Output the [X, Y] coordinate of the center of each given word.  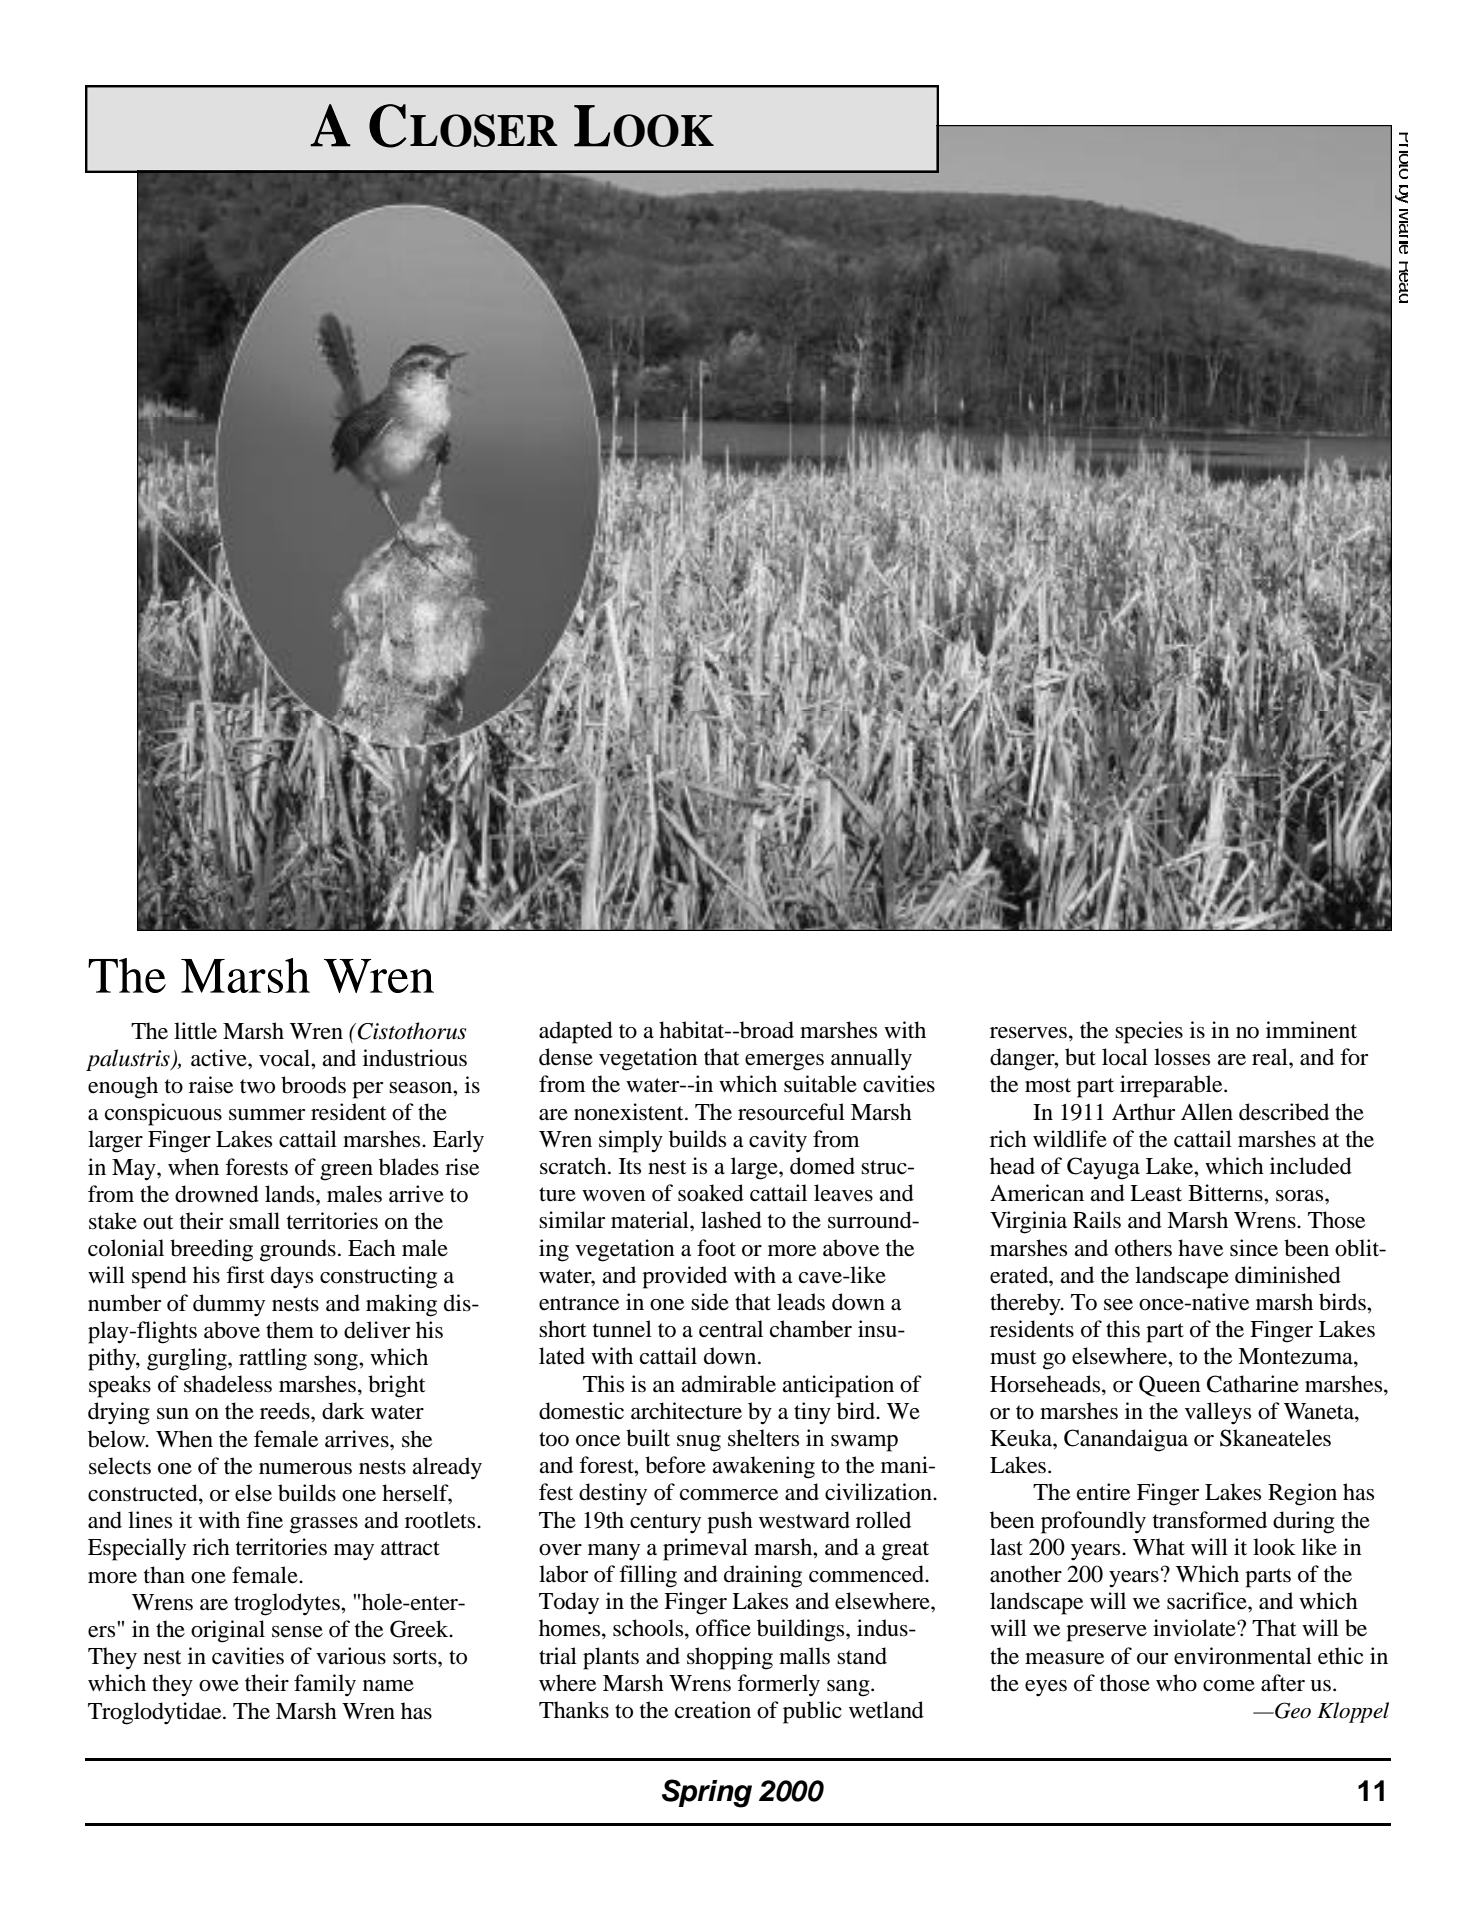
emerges [784, 1062]
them [290, 1330]
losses [1182, 1057]
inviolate [1195, 1628]
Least [1156, 1193]
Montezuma [1296, 1356]
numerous [305, 1469]
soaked [711, 1193]
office [723, 1628]
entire [1103, 1492]
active [220, 1058]
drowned [217, 1194]
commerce [729, 1495]
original [228, 1631]
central [731, 1329]
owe [219, 1686]
